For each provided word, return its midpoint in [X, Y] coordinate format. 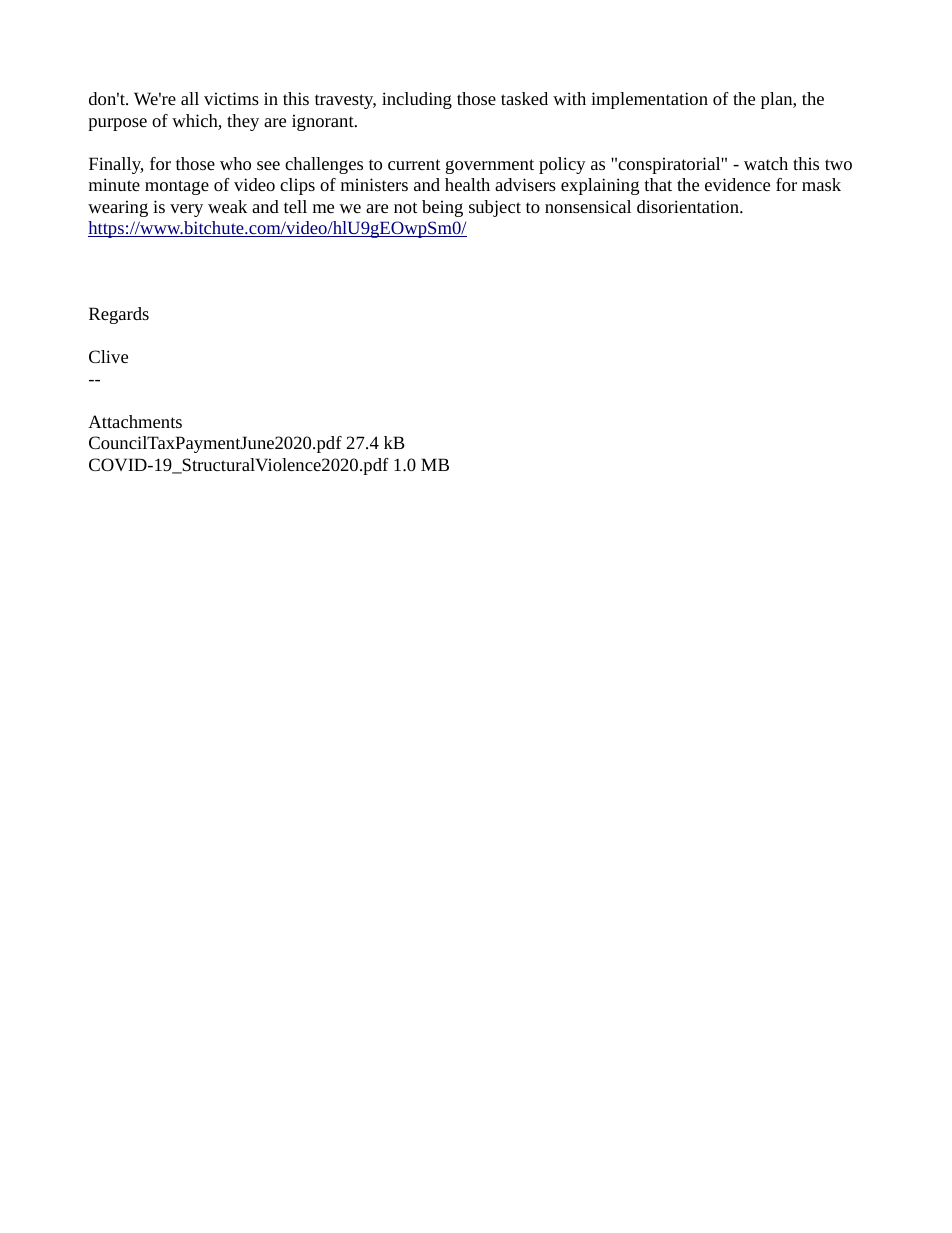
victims [231, 98]
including [417, 100]
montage [177, 187]
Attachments [135, 421]
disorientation [689, 206]
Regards [119, 315]
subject [495, 208]
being [442, 208]
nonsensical [588, 206]
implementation [649, 100]
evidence [737, 184]
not [406, 207]
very [186, 210]
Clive [108, 356]
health [467, 184]
